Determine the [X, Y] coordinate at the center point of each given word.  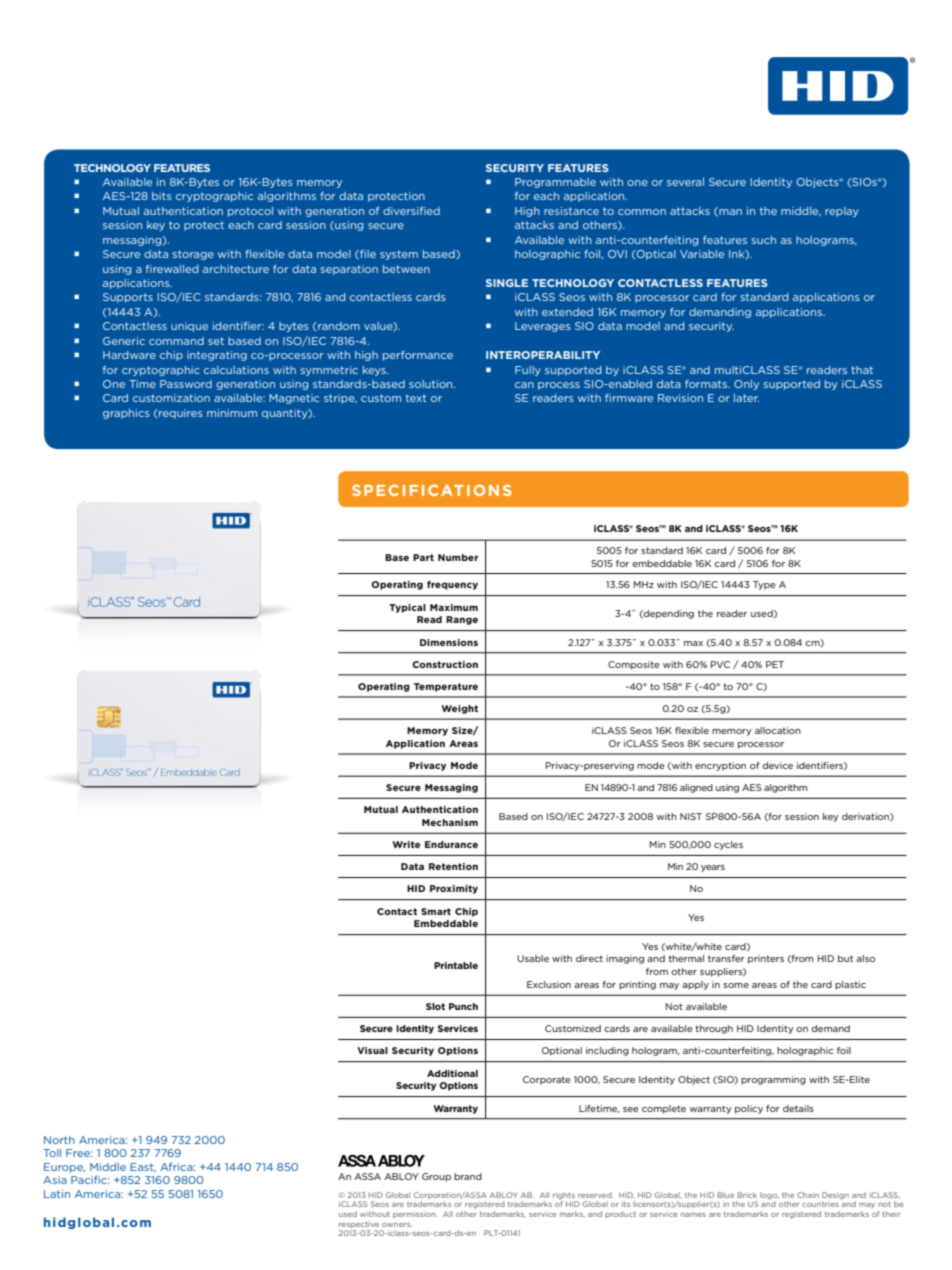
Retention [453, 866]
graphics [126, 414]
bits [162, 196]
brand [468, 1176]
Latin [57, 1194]
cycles [728, 845]
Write [406, 844]
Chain [808, 1195]
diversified [411, 211]
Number [458, 557]
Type [764, 585]
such [764, 240]
